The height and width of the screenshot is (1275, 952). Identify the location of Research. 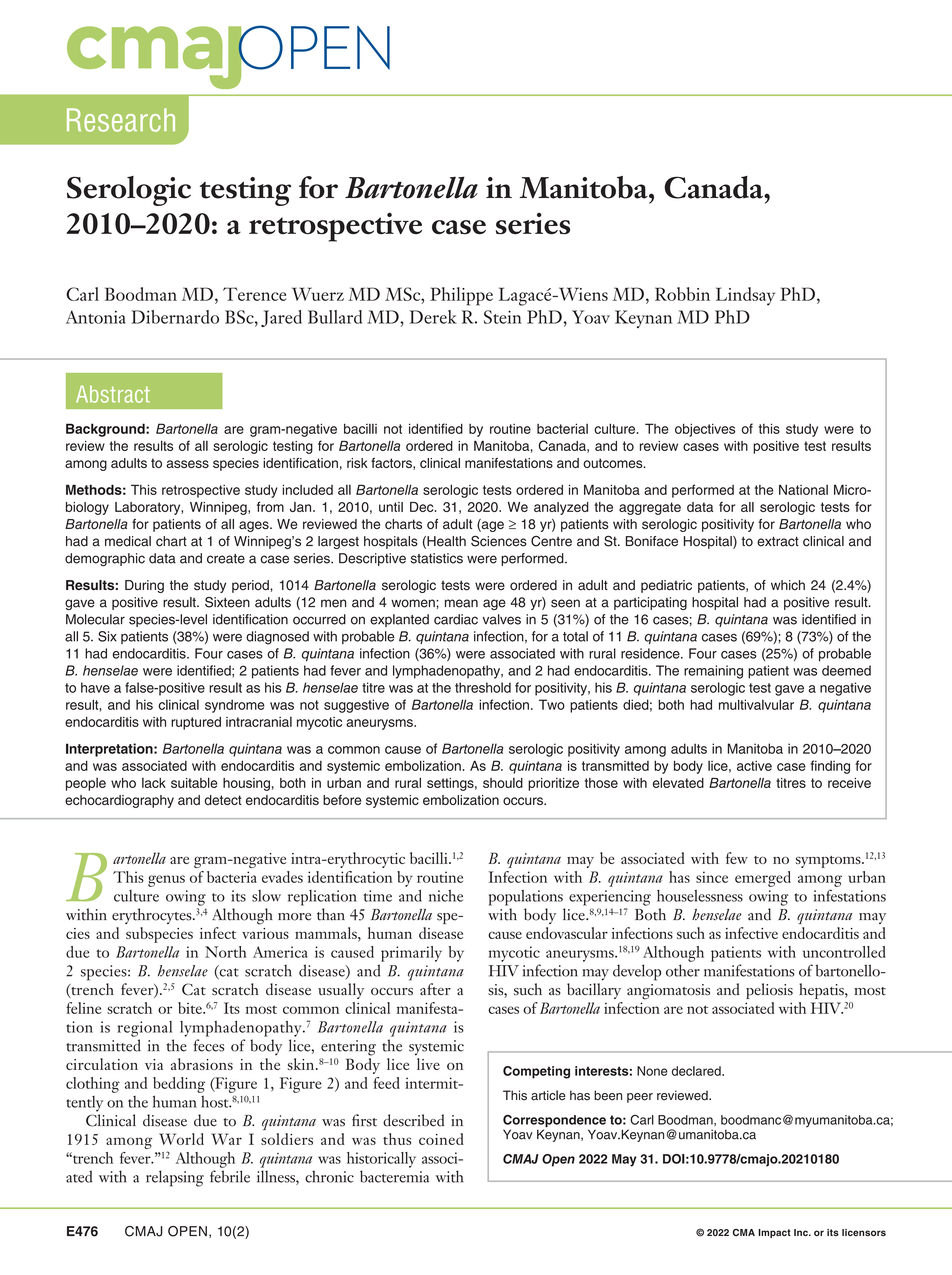
(121, 120).
